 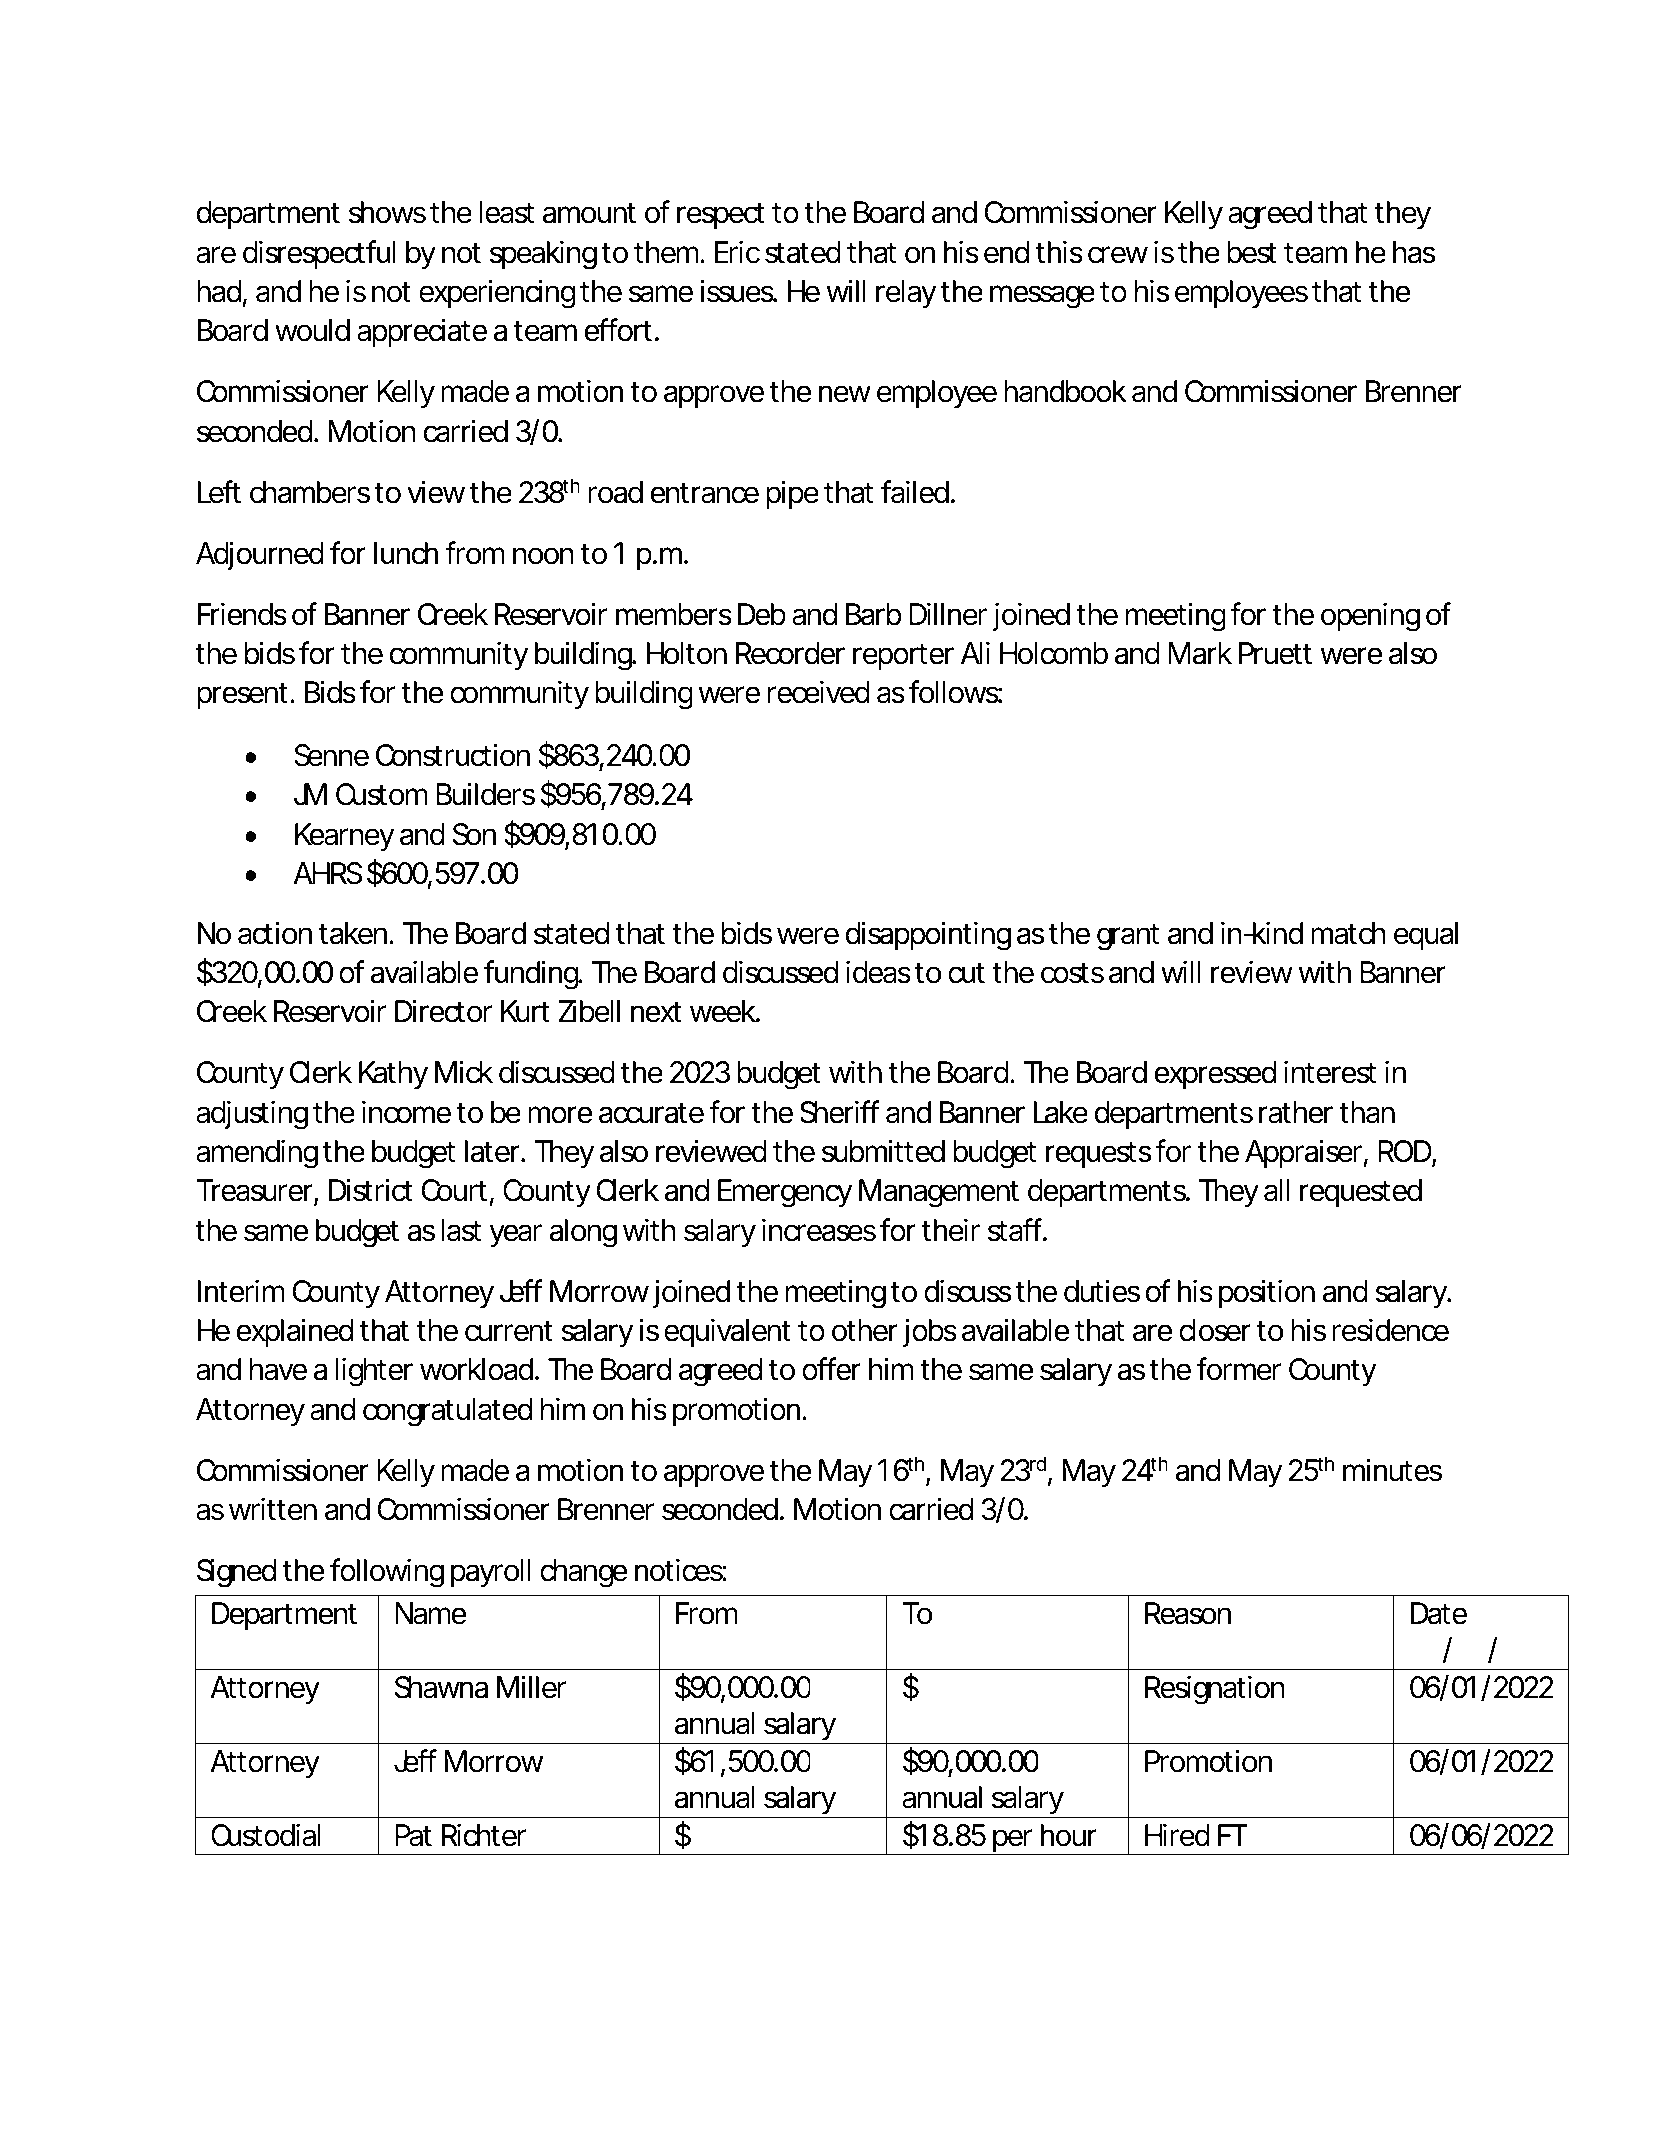 I want to click on best, so click(x=1252, y=252).
